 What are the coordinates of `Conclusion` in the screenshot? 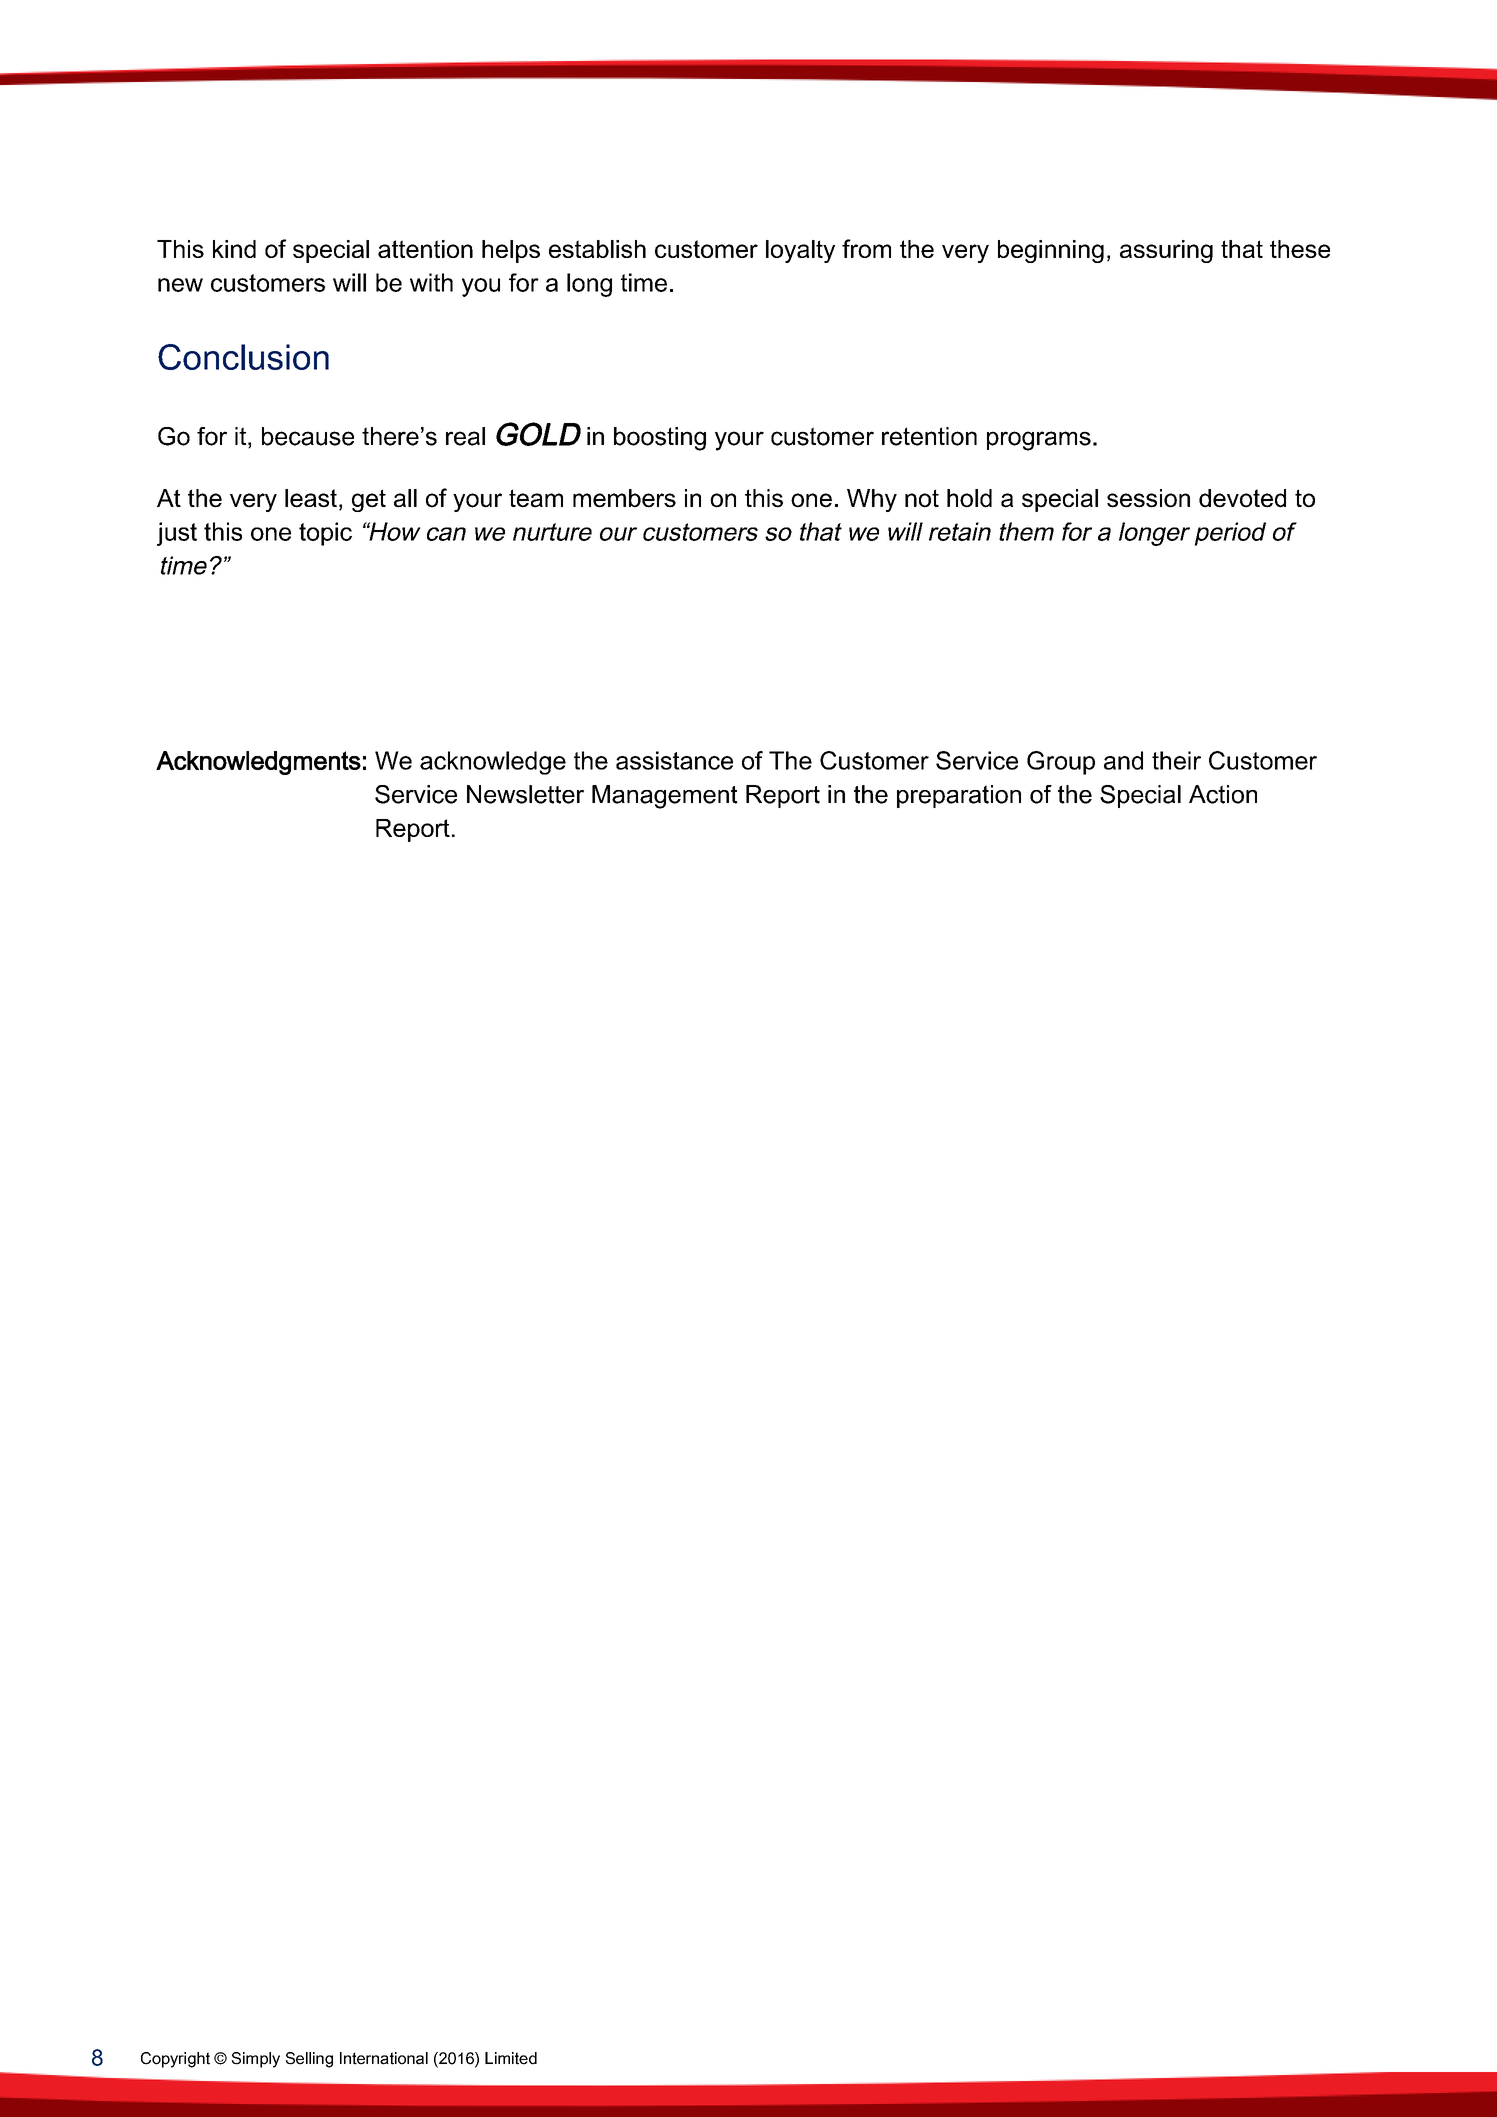 It's located at (243, 357).
